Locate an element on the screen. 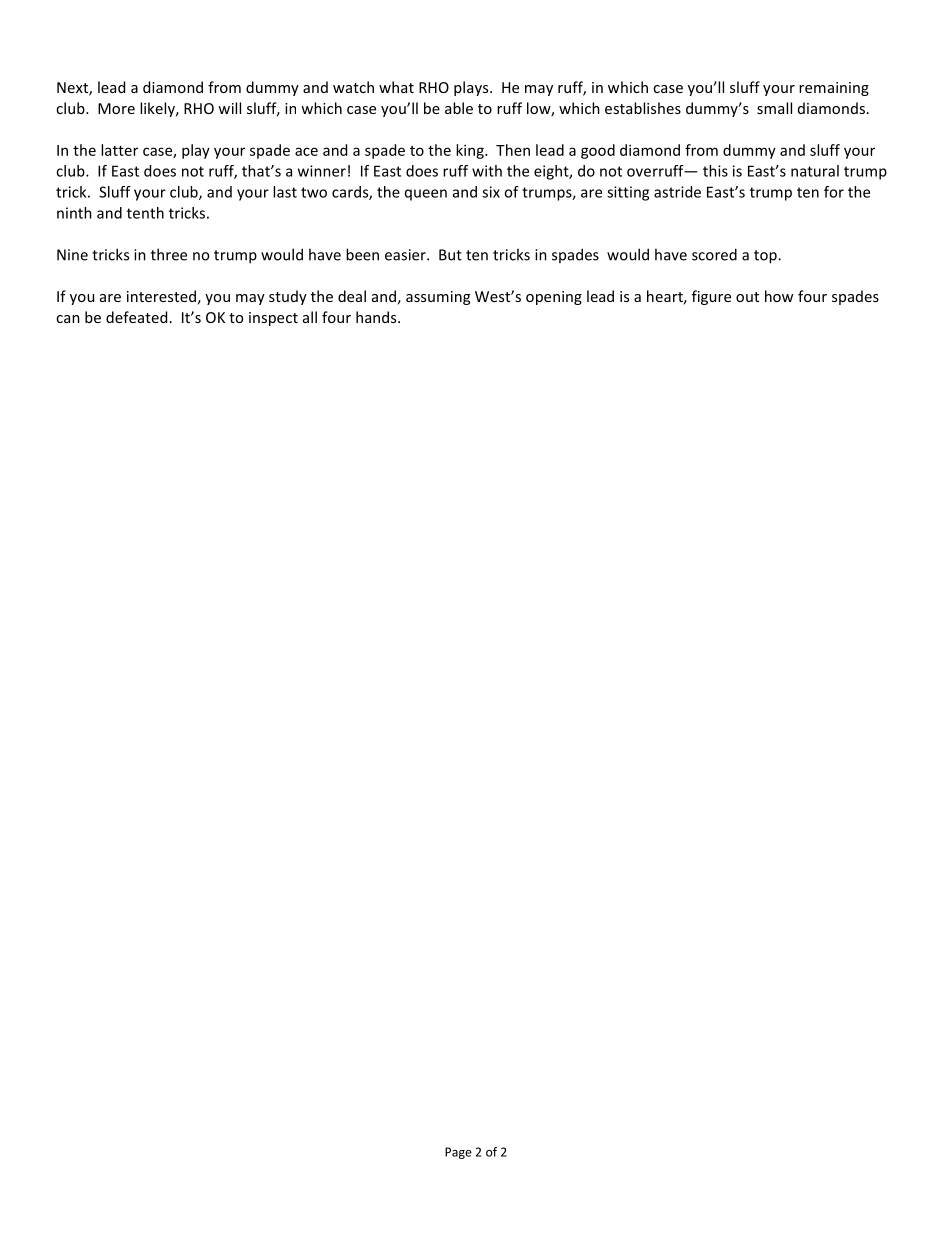  able is located at coordinates (459, 108).
